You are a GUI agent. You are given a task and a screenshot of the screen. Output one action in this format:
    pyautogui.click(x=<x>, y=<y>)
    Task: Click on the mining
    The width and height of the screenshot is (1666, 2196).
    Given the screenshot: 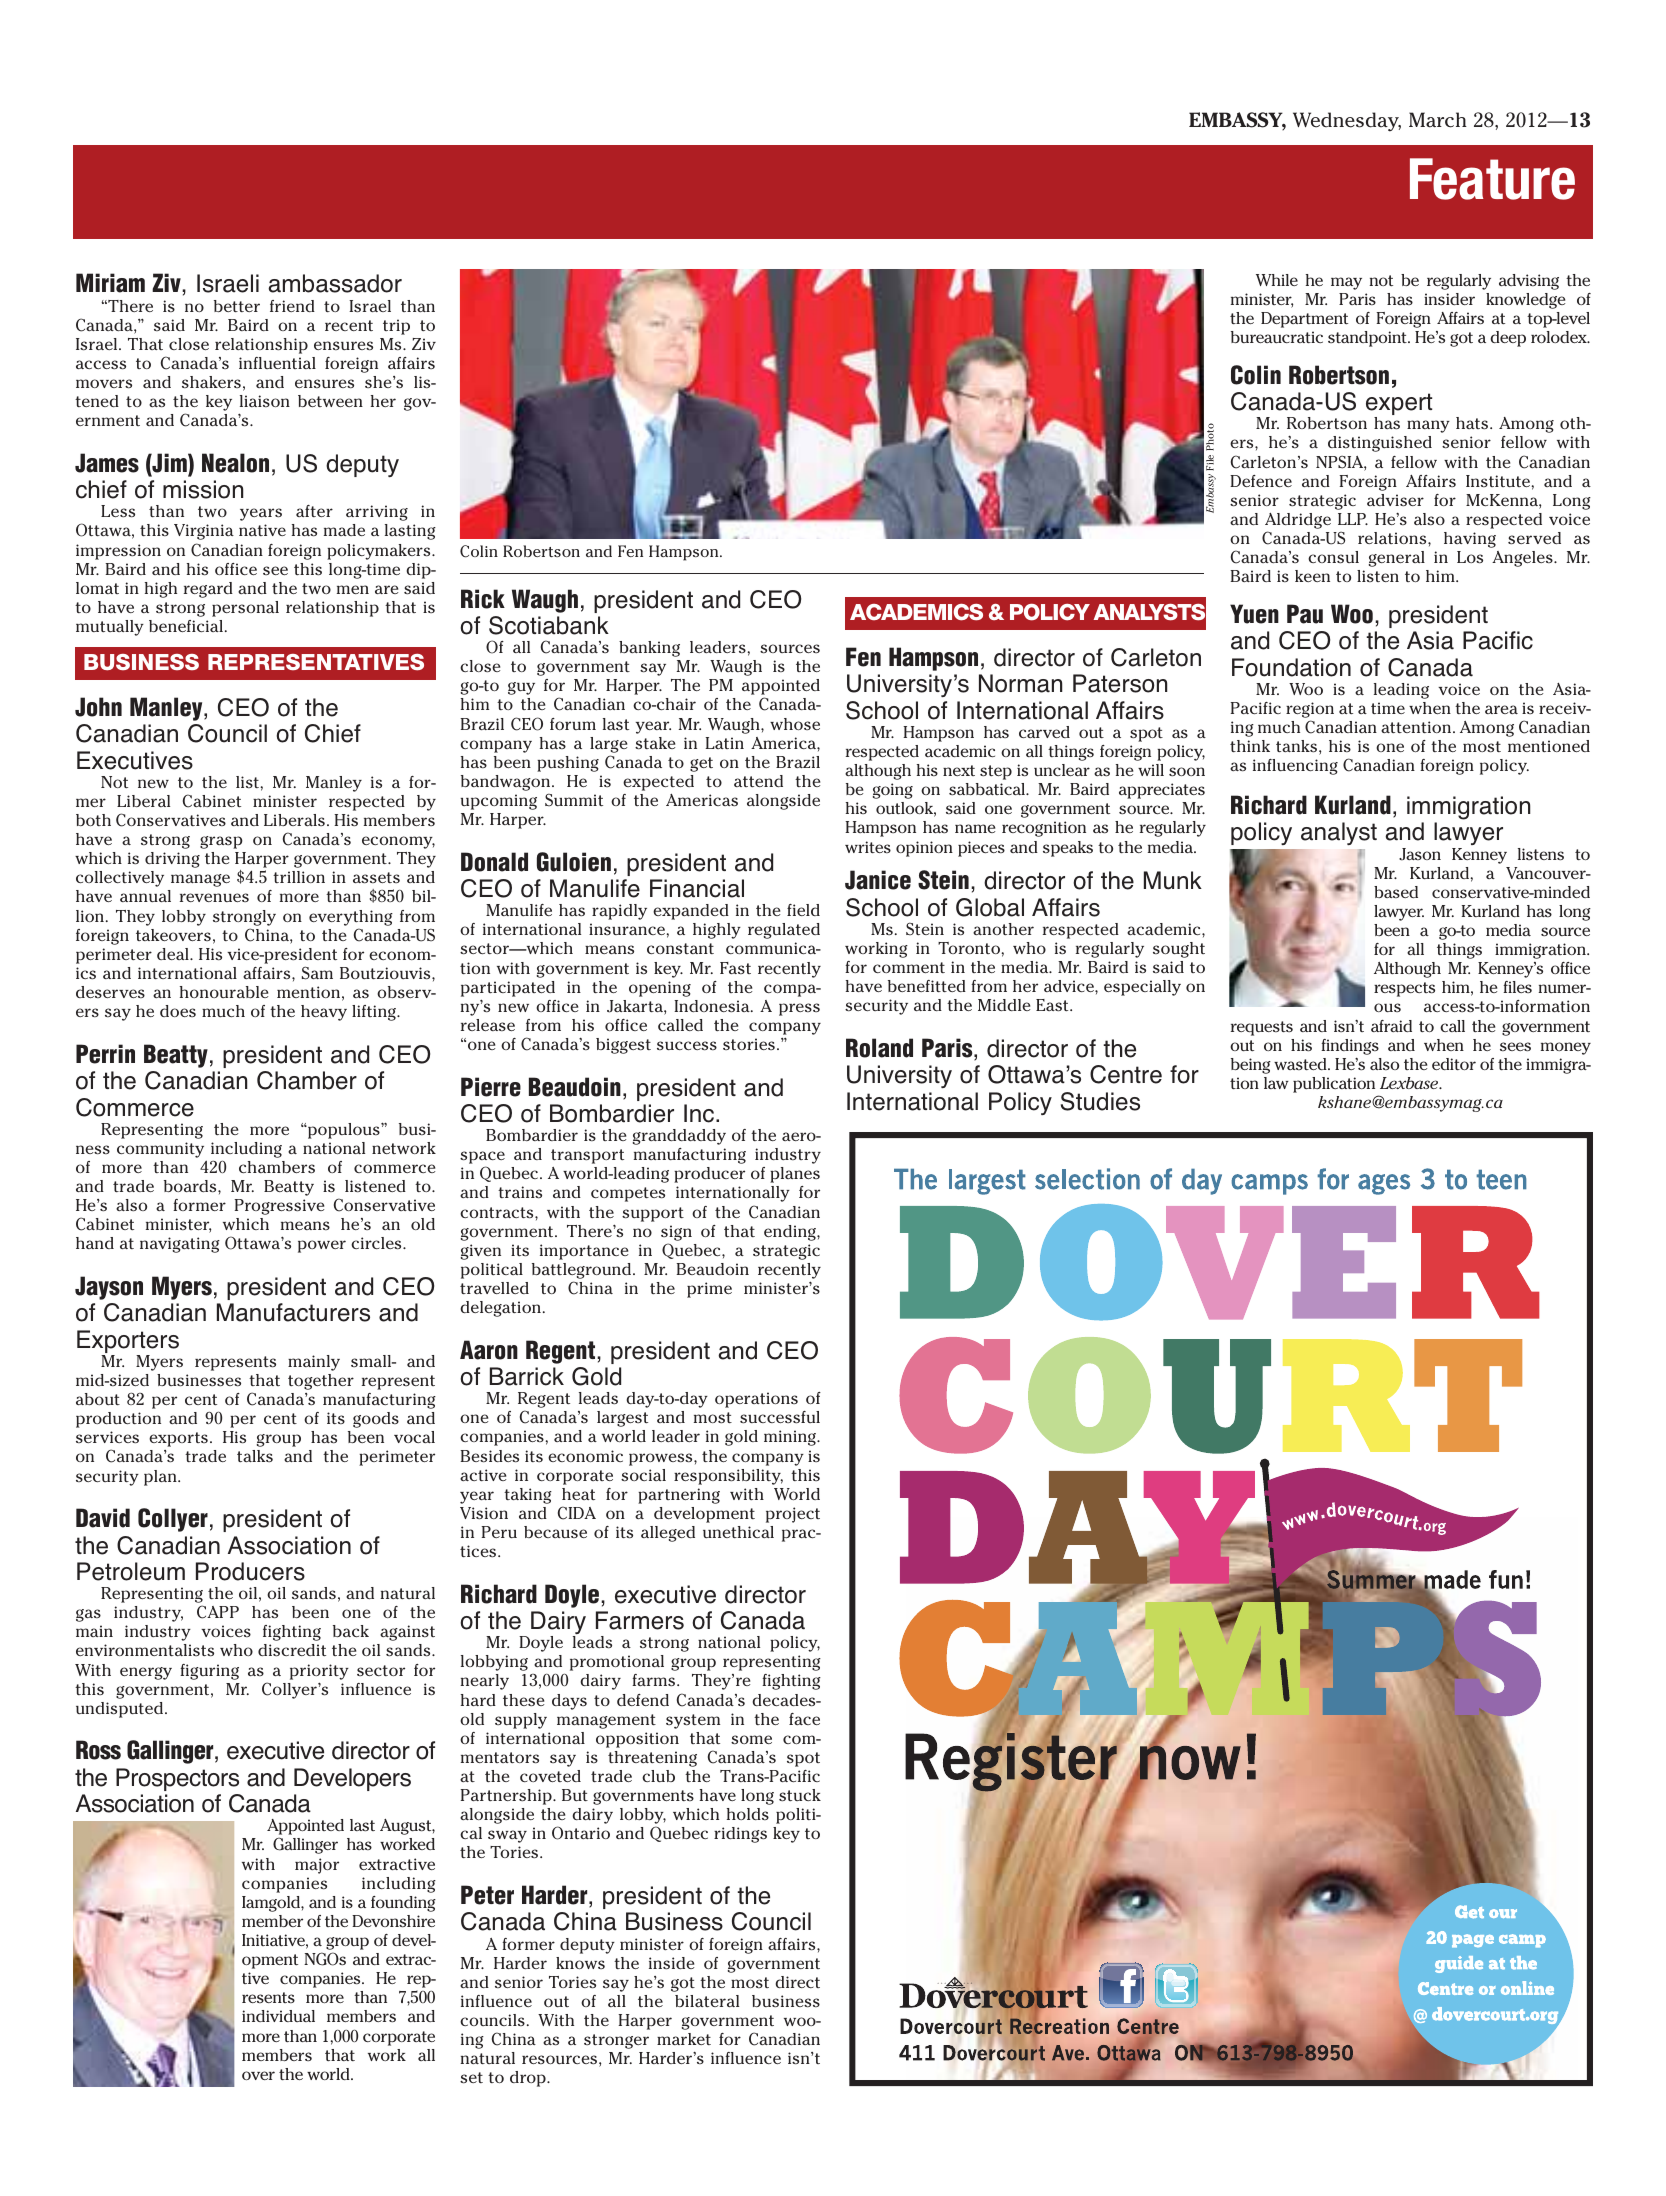 What is the action you would take?
    pyautogui.click(x=791, y=1438)
